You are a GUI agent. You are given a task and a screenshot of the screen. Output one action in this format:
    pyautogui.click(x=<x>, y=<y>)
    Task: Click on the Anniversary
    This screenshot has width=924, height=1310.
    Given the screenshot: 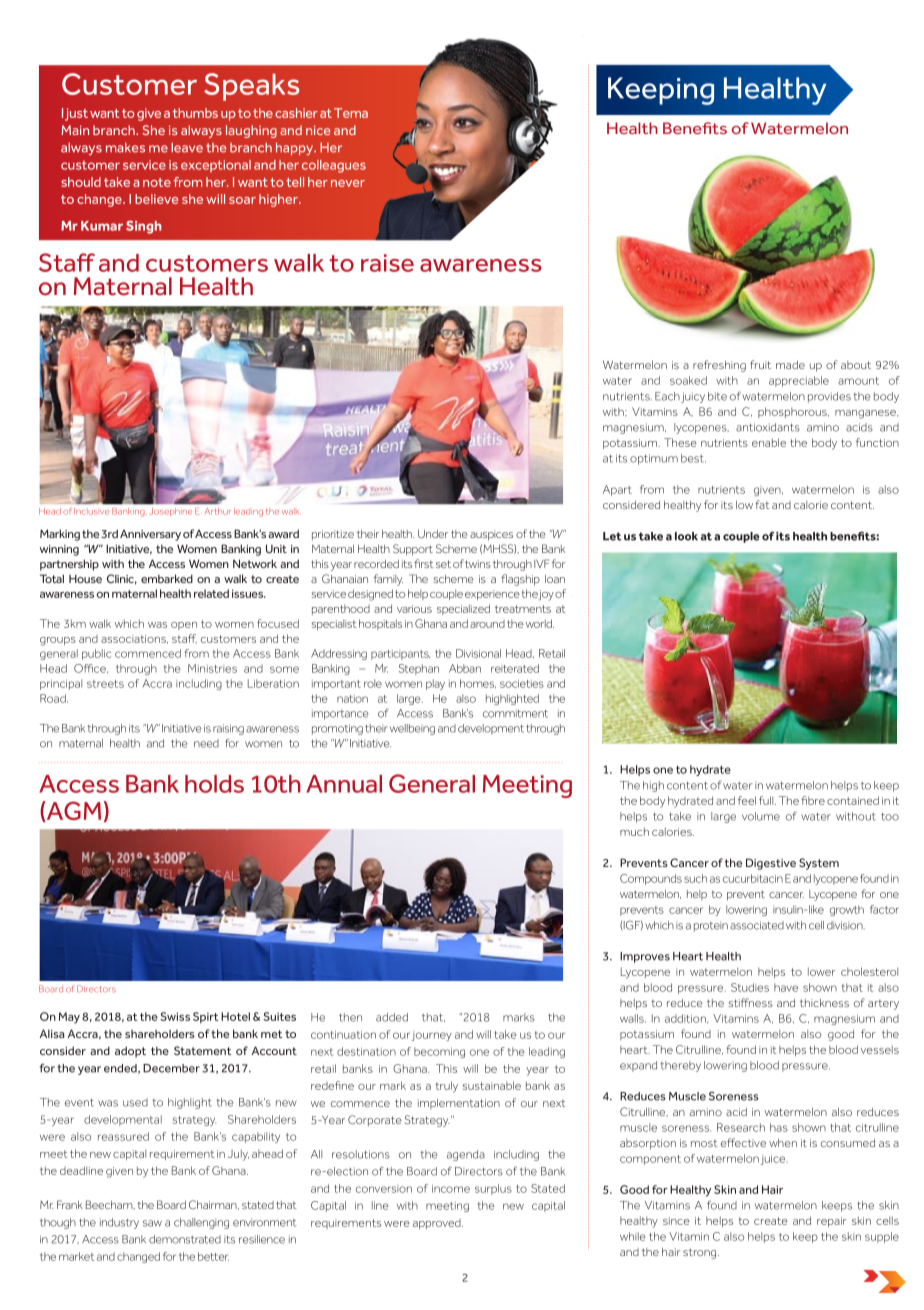 What is the action you would take?
    pyautogui.click(x=150, y=535)
